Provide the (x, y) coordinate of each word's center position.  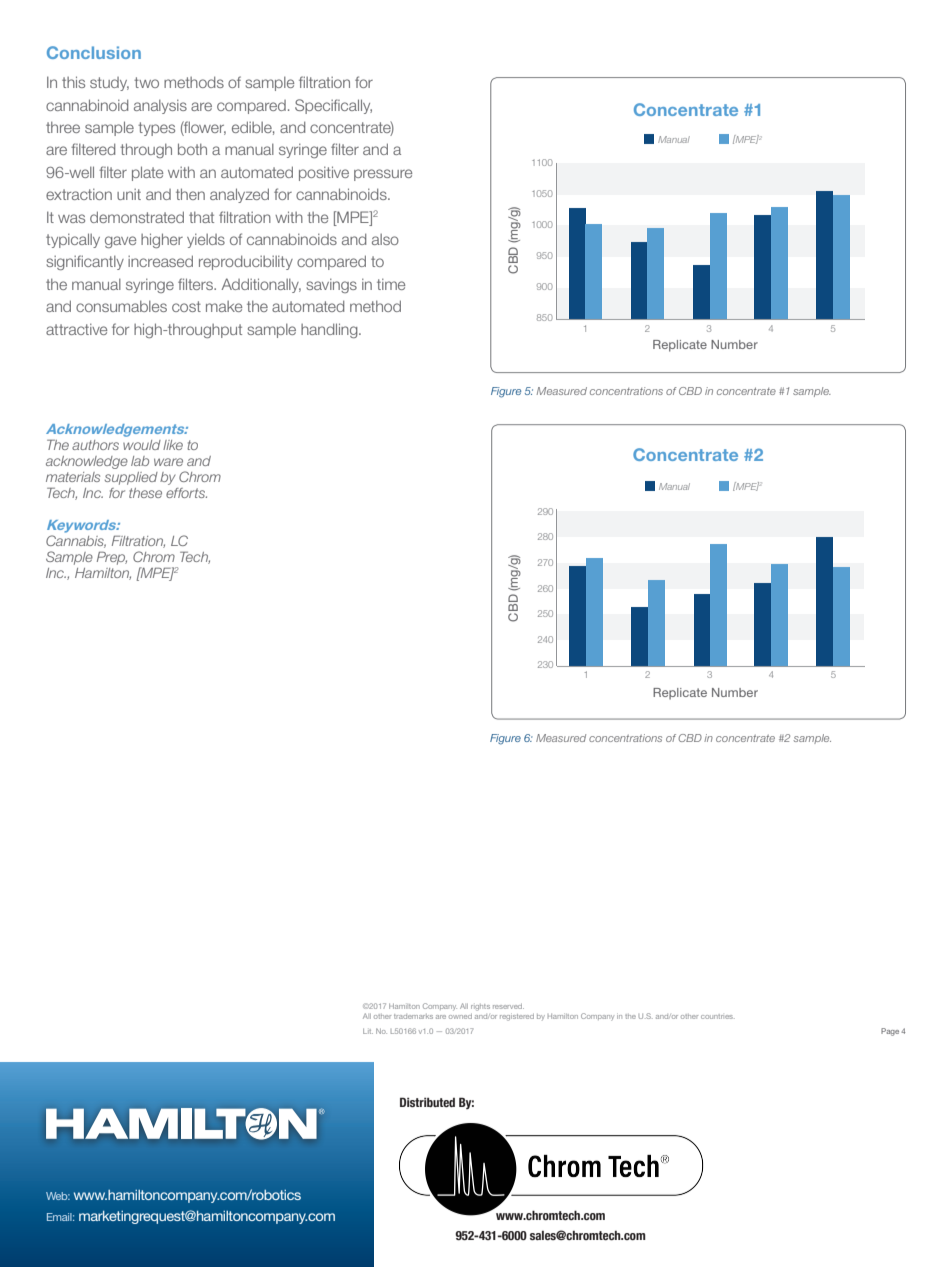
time (391, 284)
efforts (186, 493)
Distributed (427, 1102)
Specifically (333, 106)
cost (186, 306)
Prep (112, 558)
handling (330, 330)
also (385, 239)
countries (718, 1016)
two (146, 82)
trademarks (413, 1016)
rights (480, 1007)
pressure (383, 175)
